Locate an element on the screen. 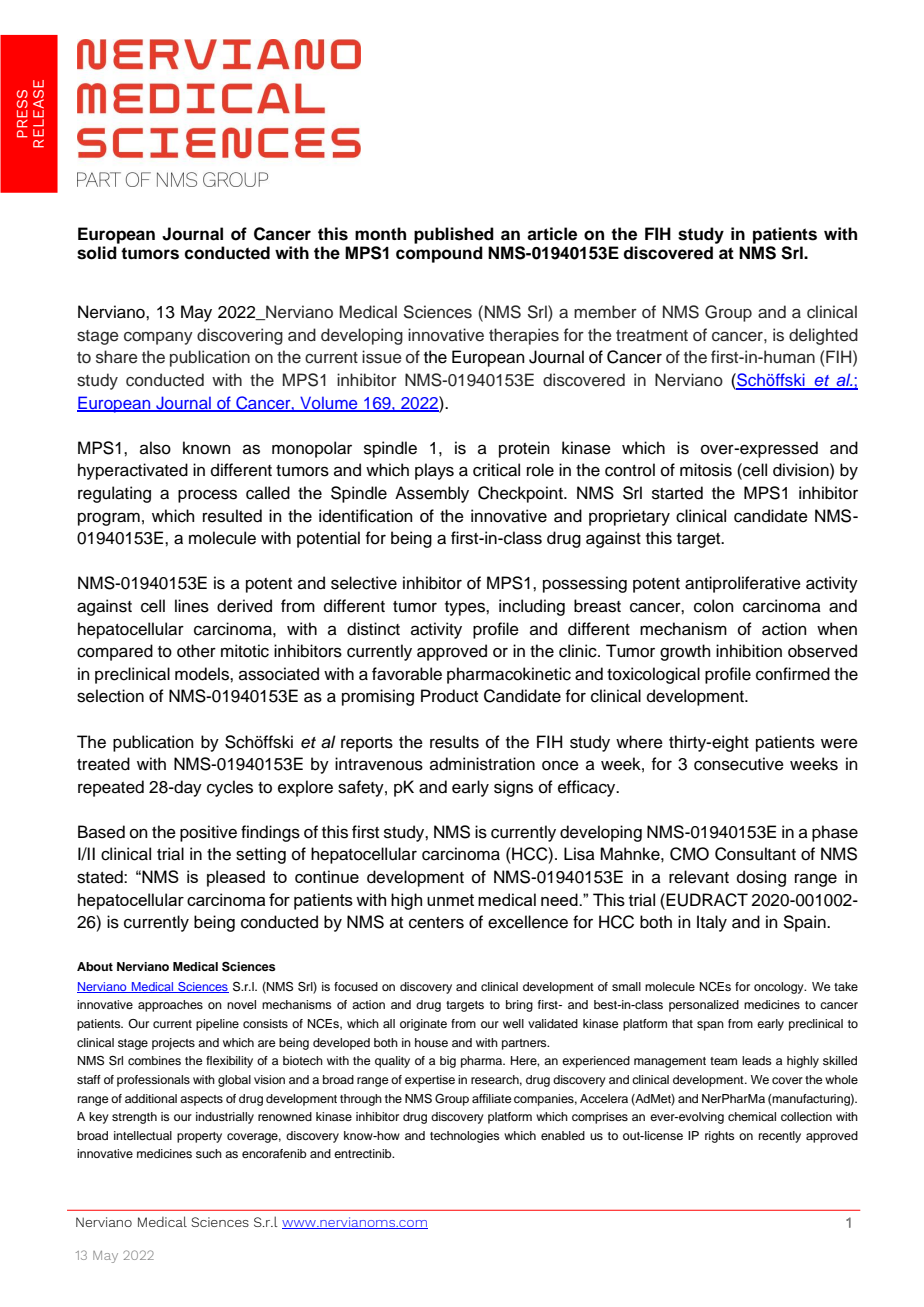 This screenshot has width=924, height=1307. compound is located at coordinates (439, 254).
